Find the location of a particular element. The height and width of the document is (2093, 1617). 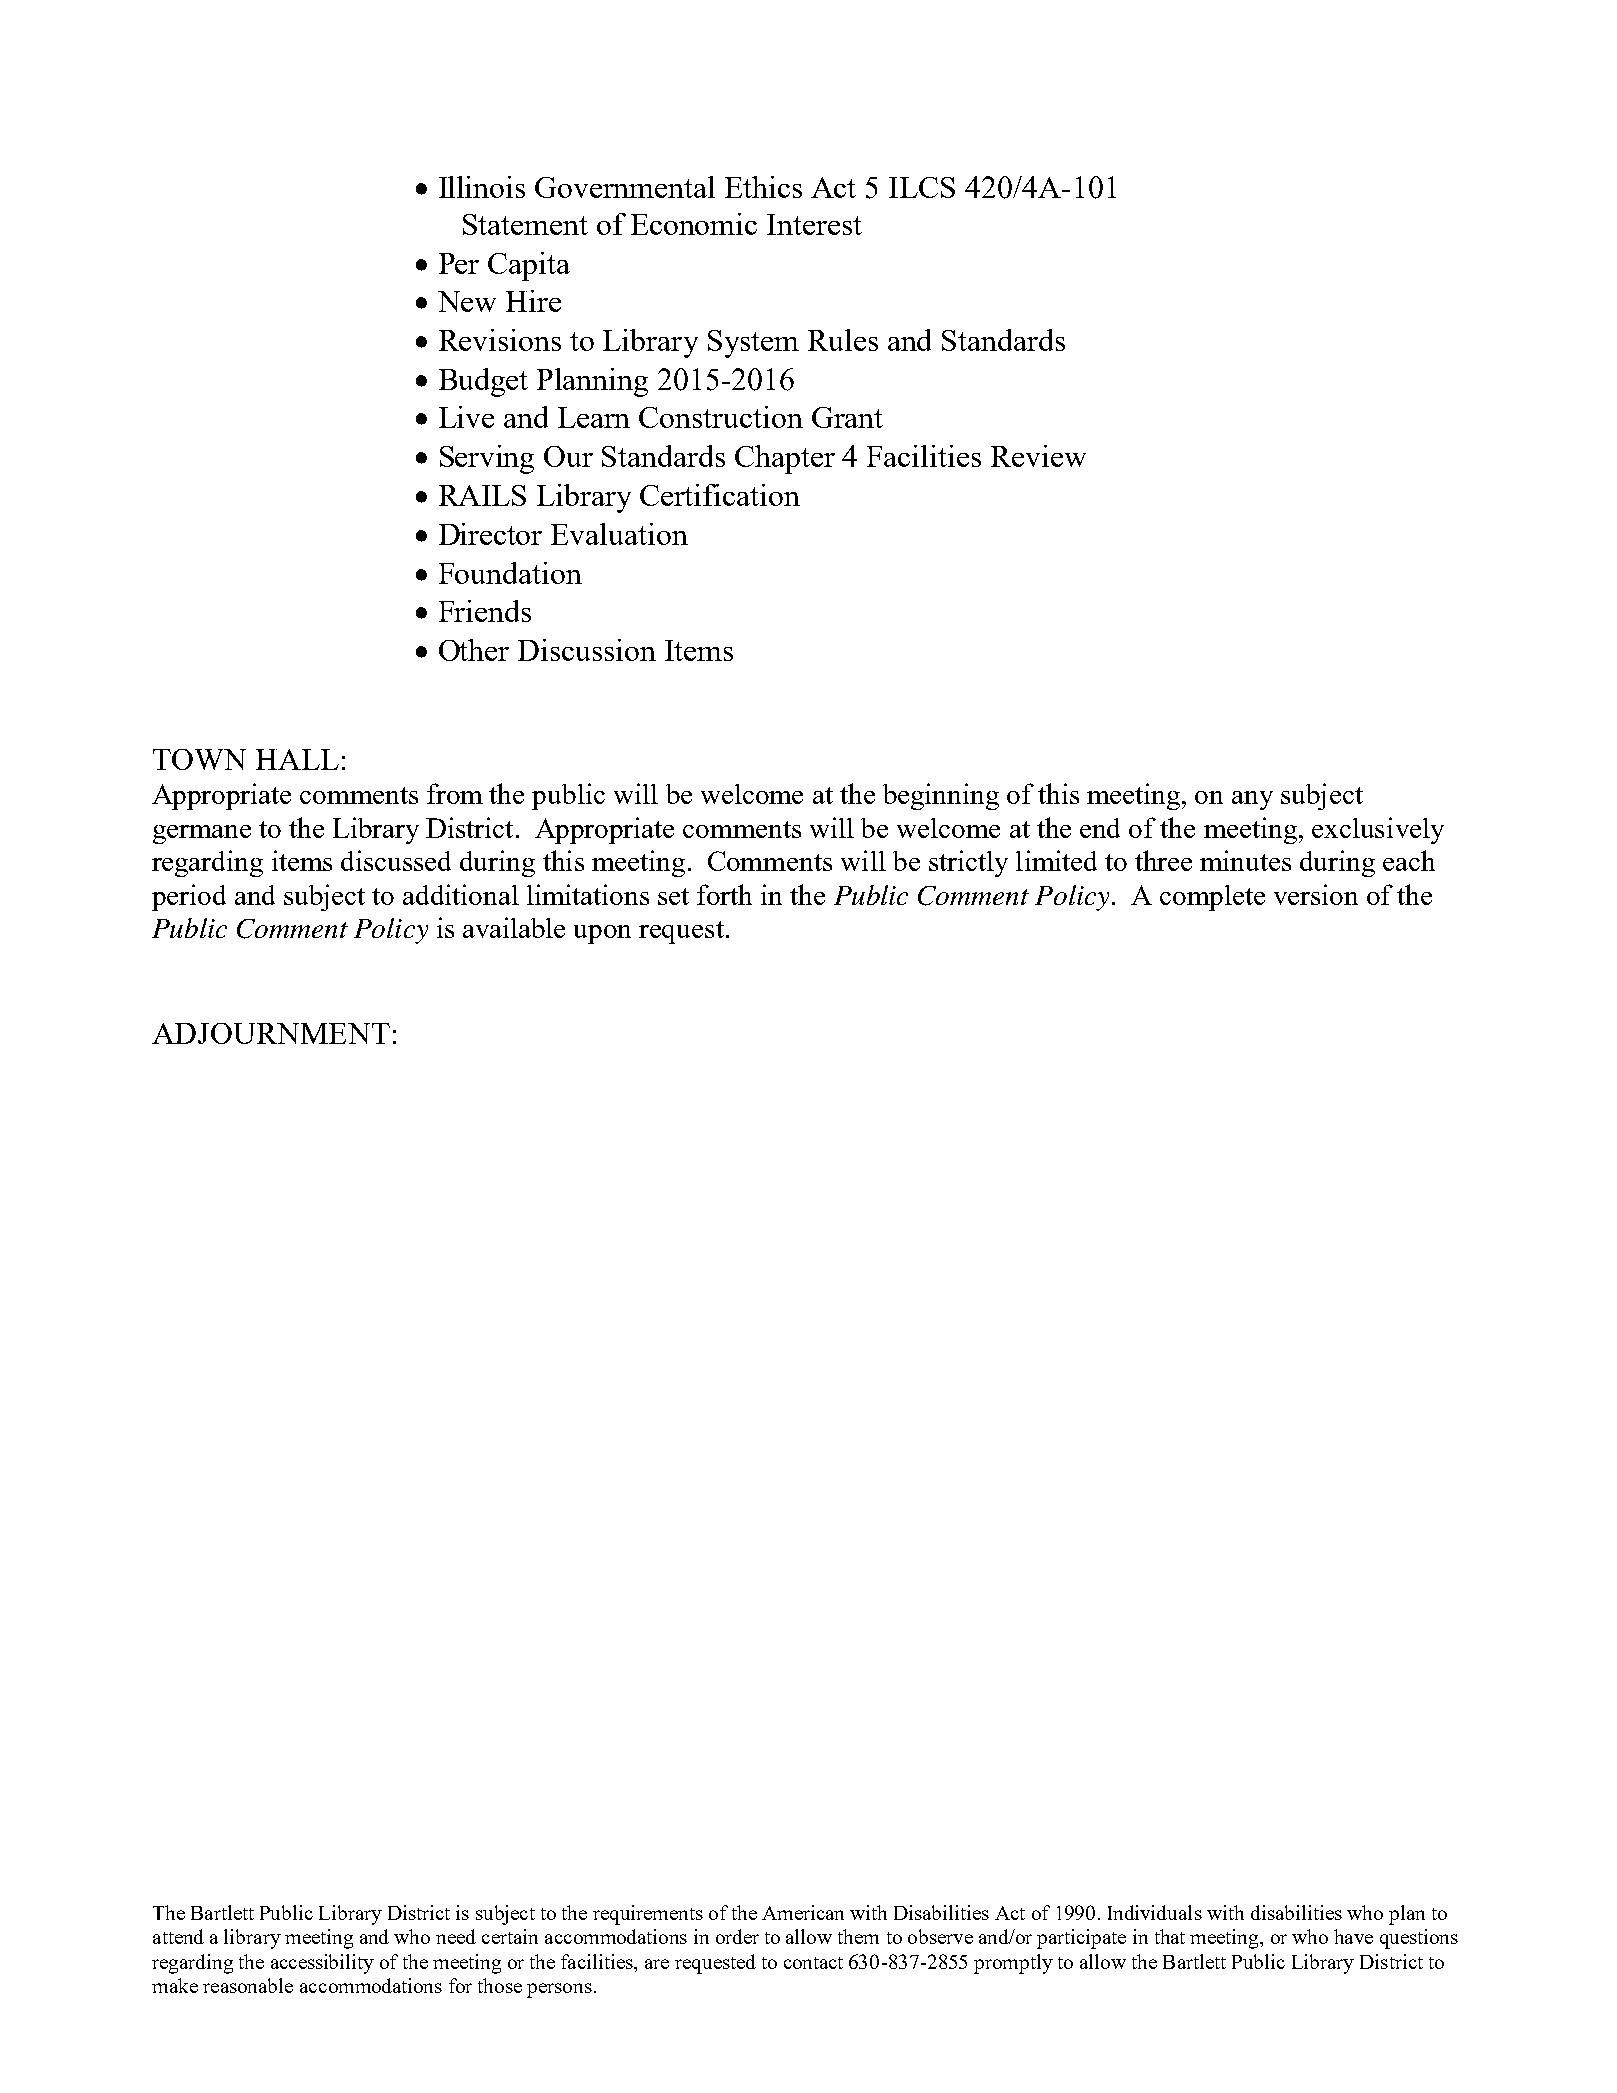

New is located at coordinates (467, 301).
